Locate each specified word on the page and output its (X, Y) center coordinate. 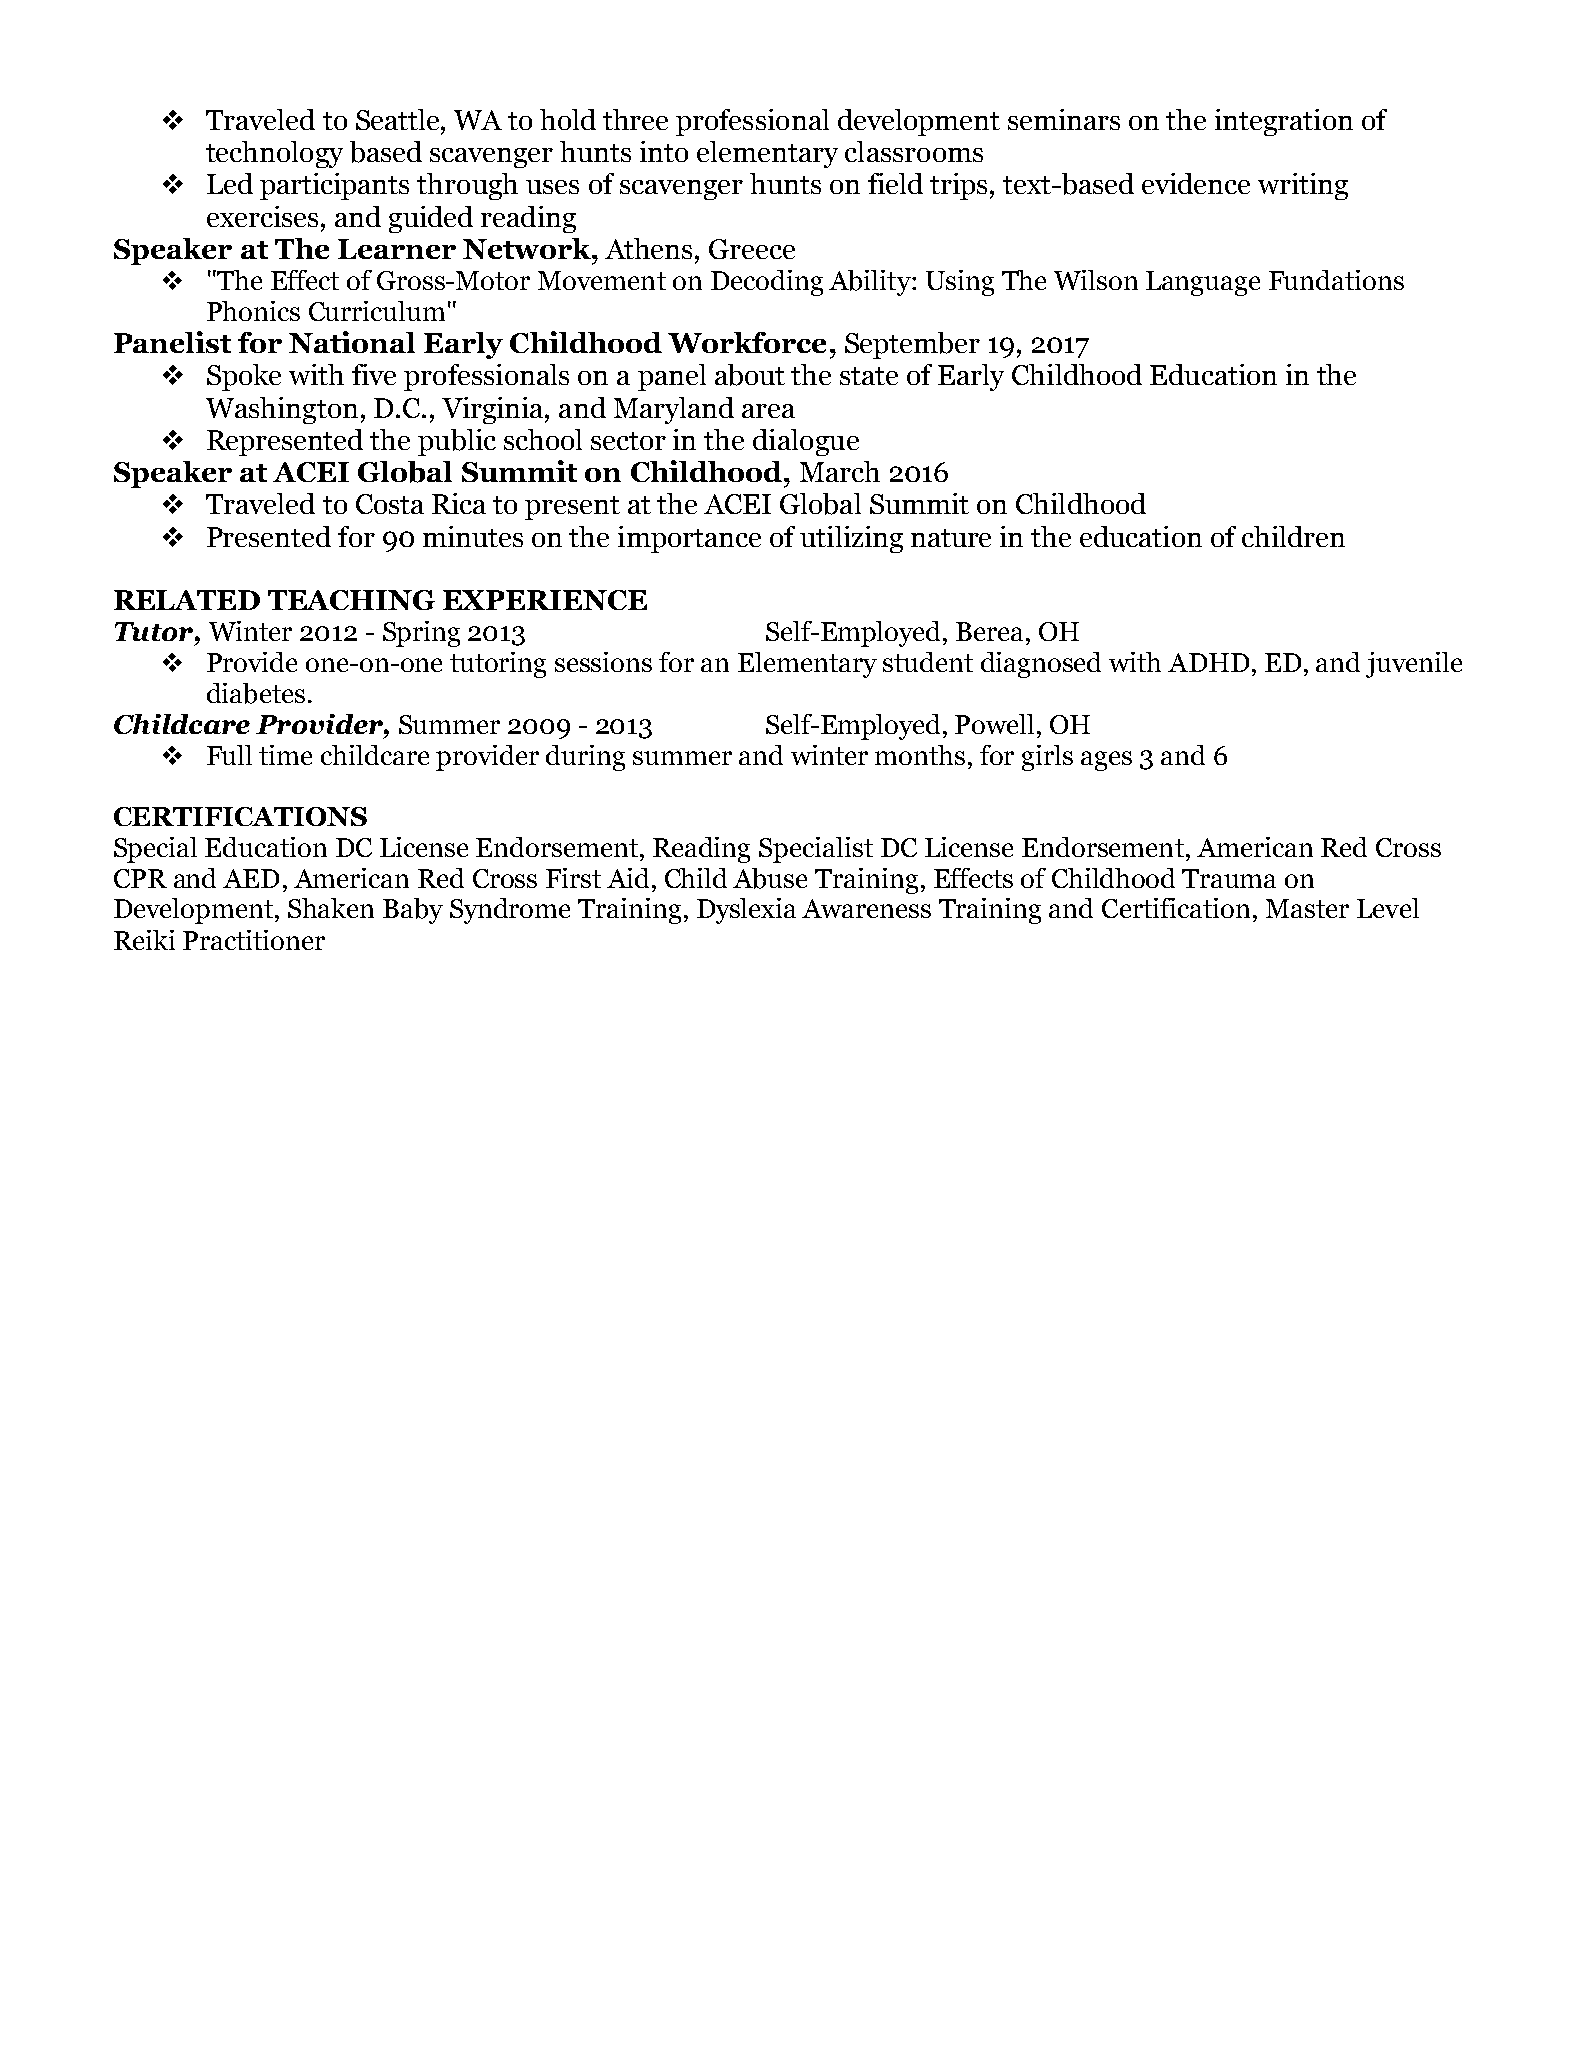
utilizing (851, 539)
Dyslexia (746, 911)
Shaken (331, 908)
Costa (390, 504)
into (664, 151)
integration (1284, 122)
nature (951, 538)
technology (274, 154)
